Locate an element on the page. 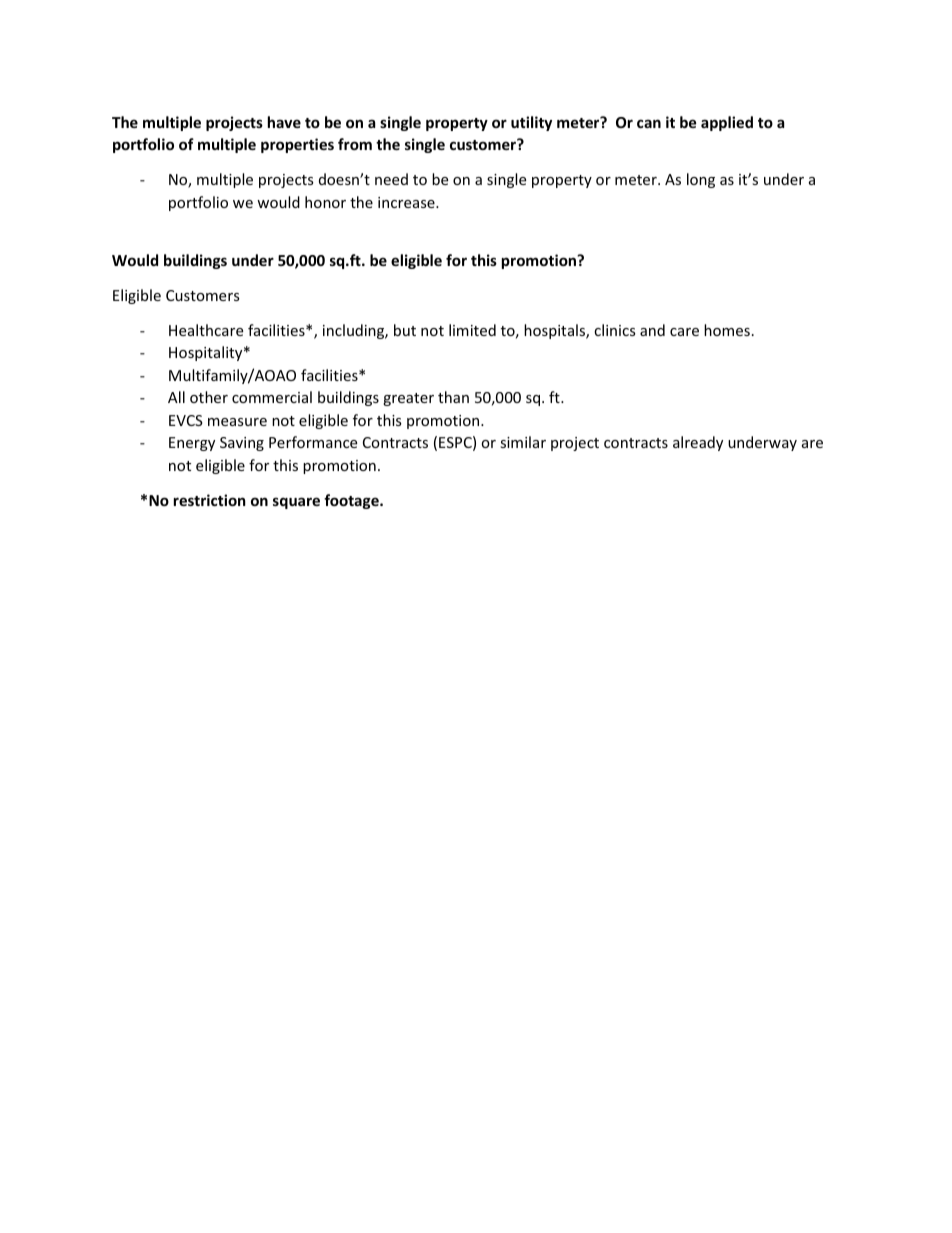  have is located at coordinates (284, 122).
